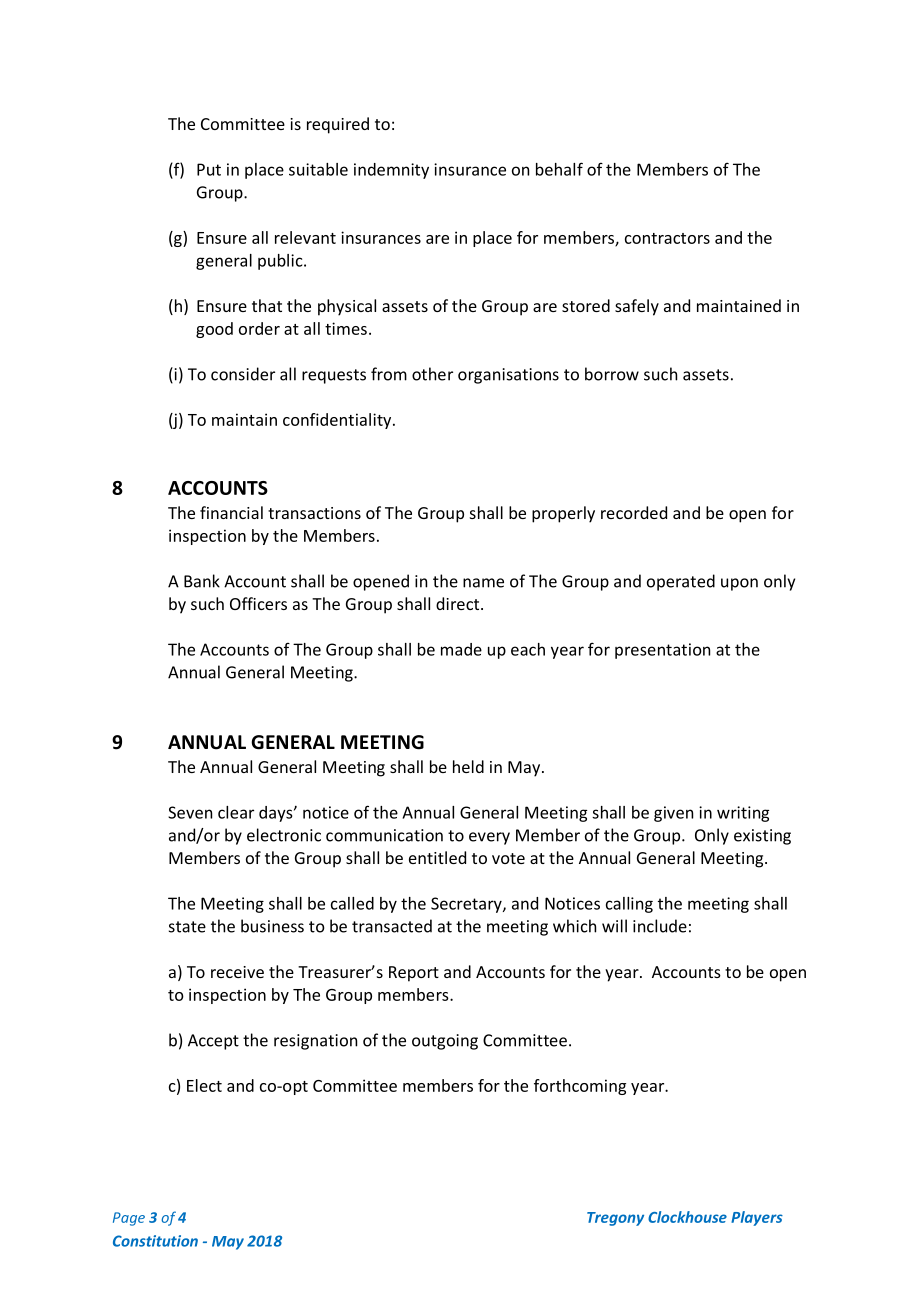 The height and width of the document is (1308, 924). What do you see at coordinates (757, 1218) in the document?
I see `Players` at bounding box center [757, 1218].
